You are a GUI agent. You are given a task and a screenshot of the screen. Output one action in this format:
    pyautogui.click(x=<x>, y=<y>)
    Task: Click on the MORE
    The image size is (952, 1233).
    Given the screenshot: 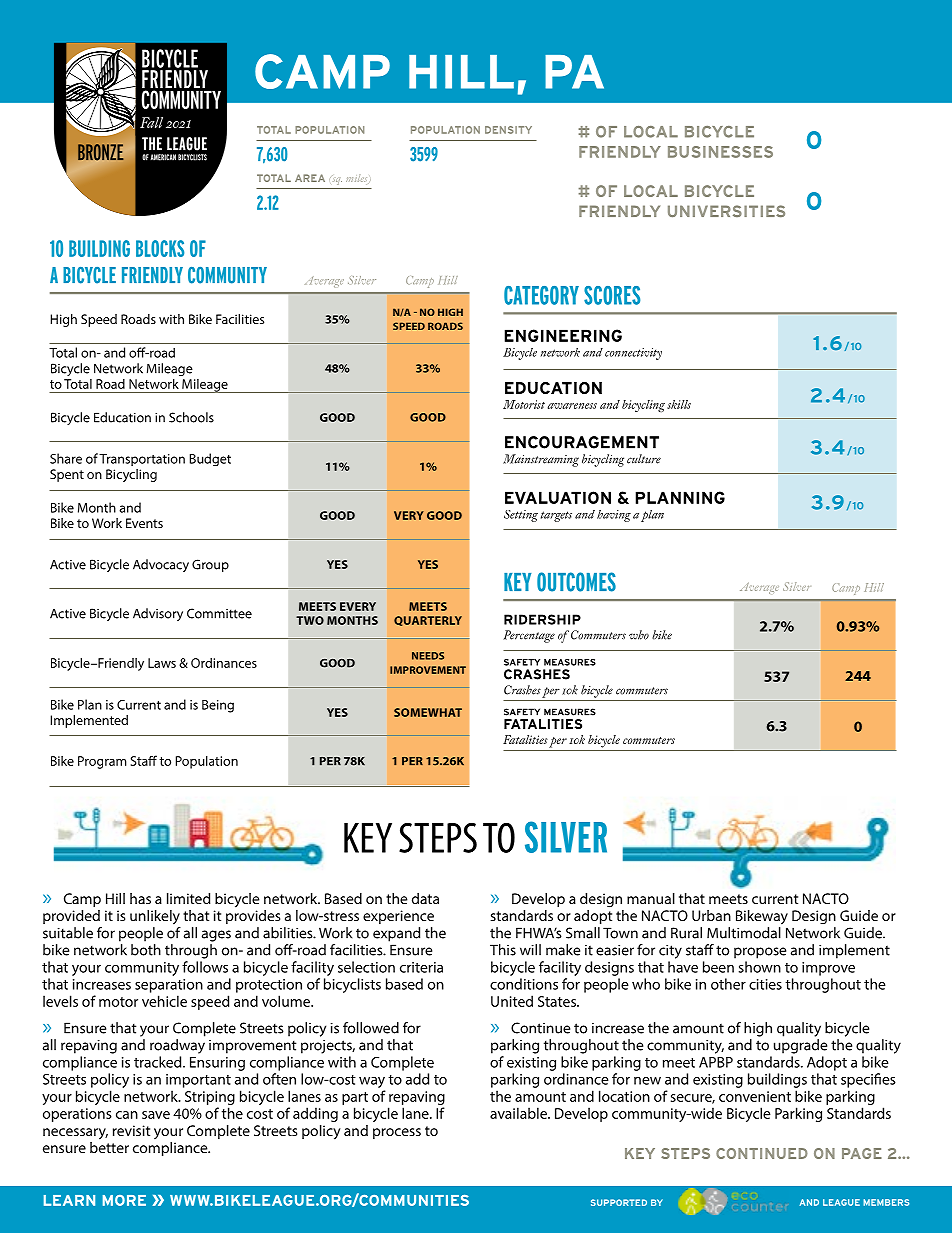 What is the action you would take?
    pyautogui.click(x=124, y=1200)
